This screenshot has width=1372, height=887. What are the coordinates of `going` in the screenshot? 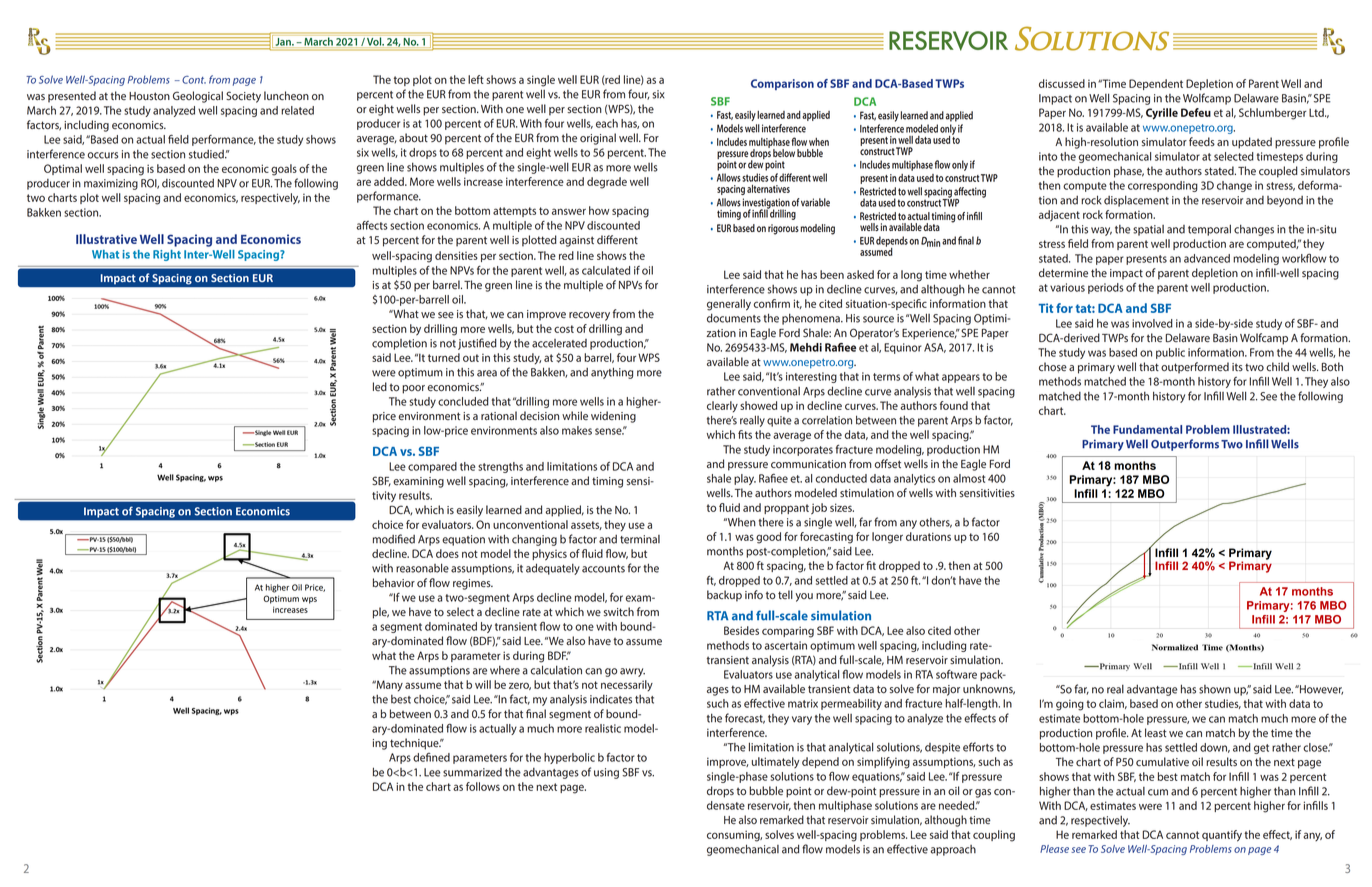 It's located at (1070, 705).
